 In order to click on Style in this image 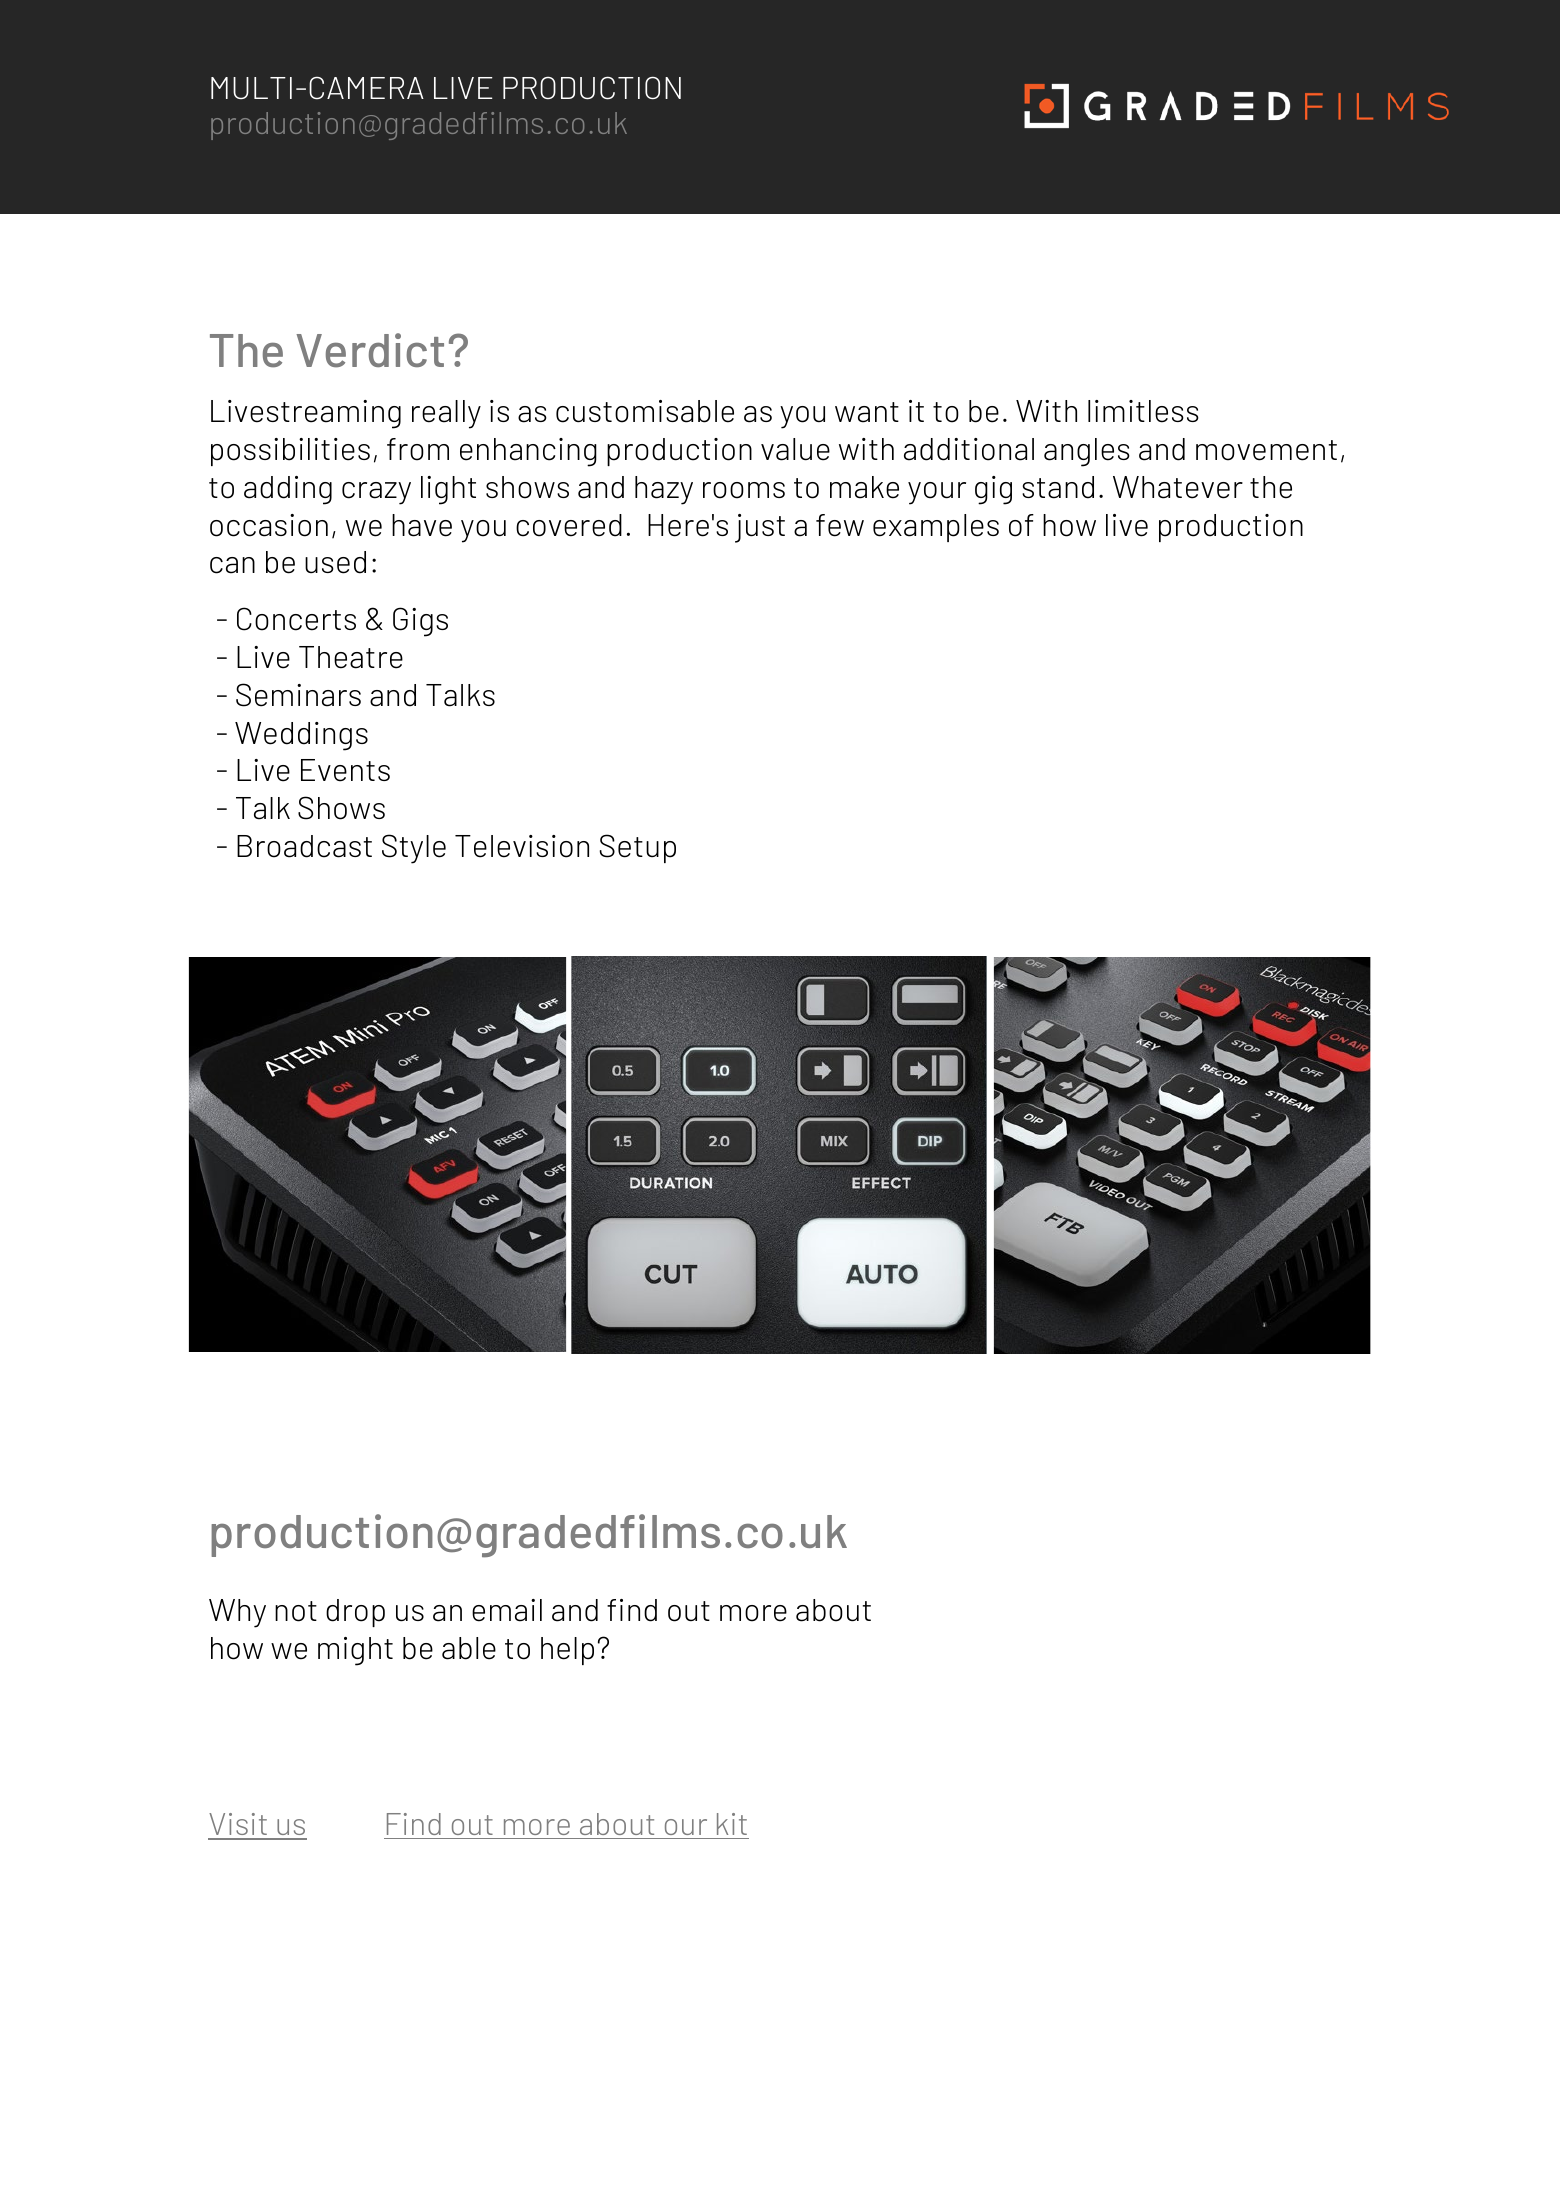, I will do `click(414, 849)`.
